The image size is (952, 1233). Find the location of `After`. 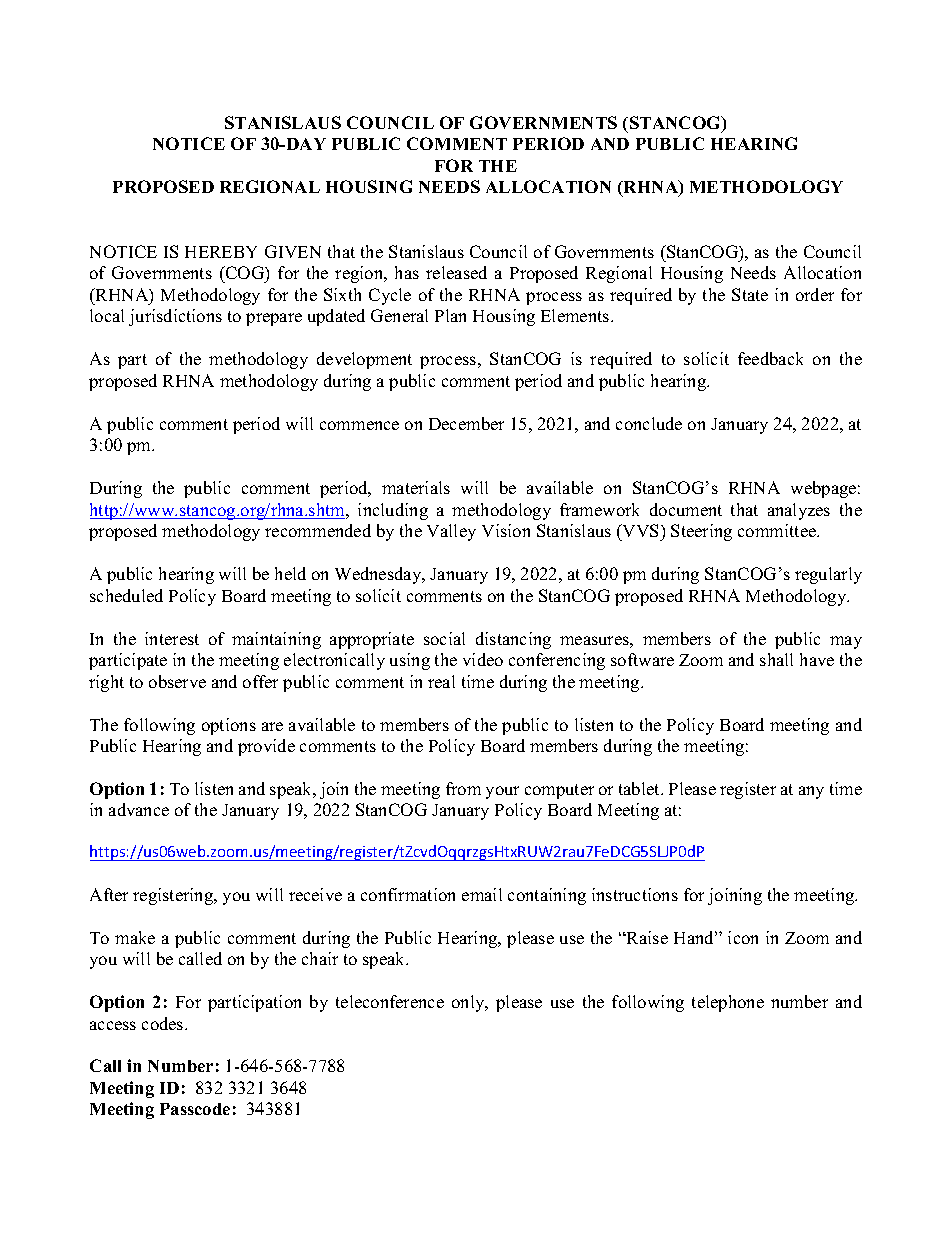

After is located at coordinates (109, 894).
